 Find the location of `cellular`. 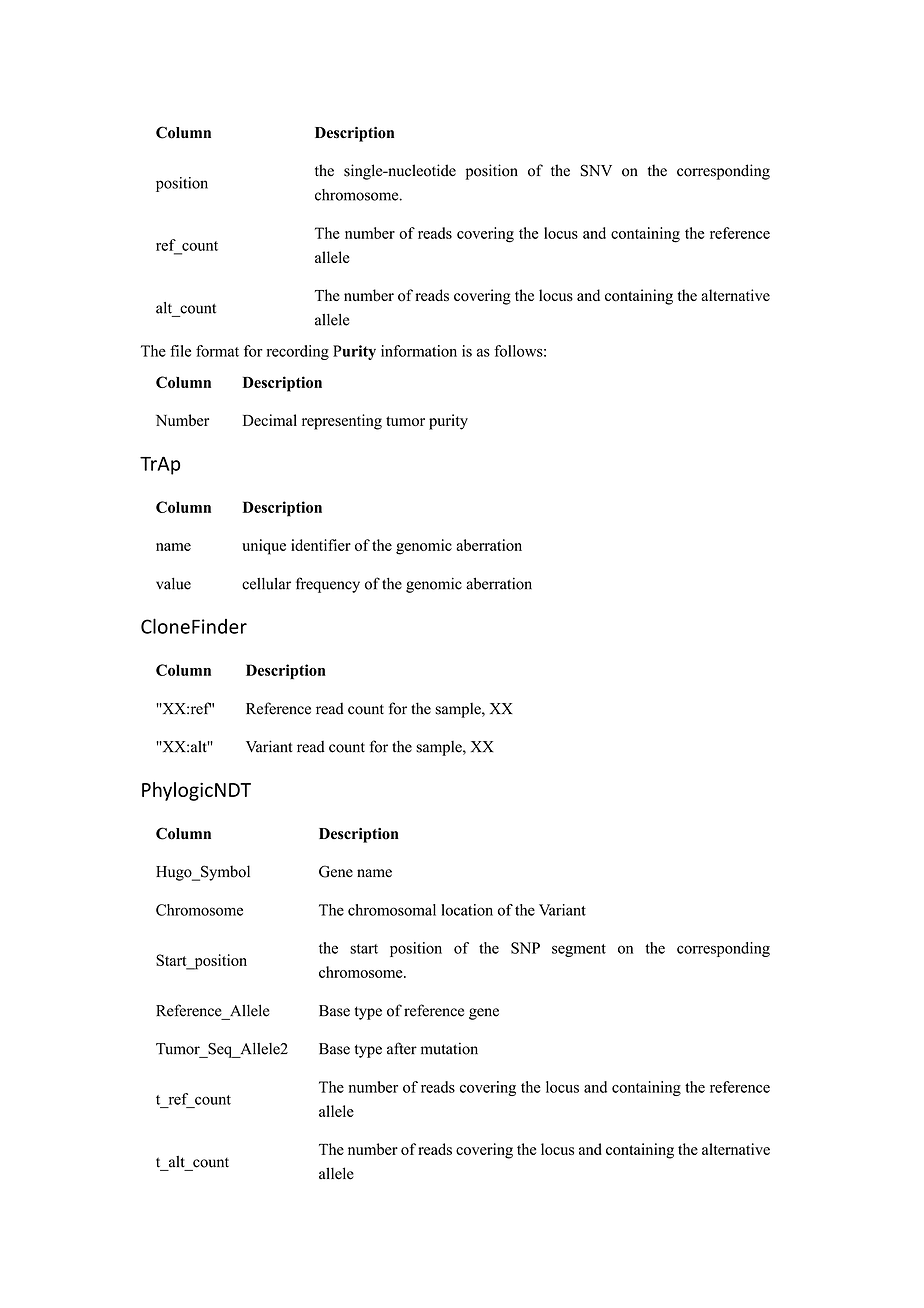

cellular is located at coordinates (266, 584).
